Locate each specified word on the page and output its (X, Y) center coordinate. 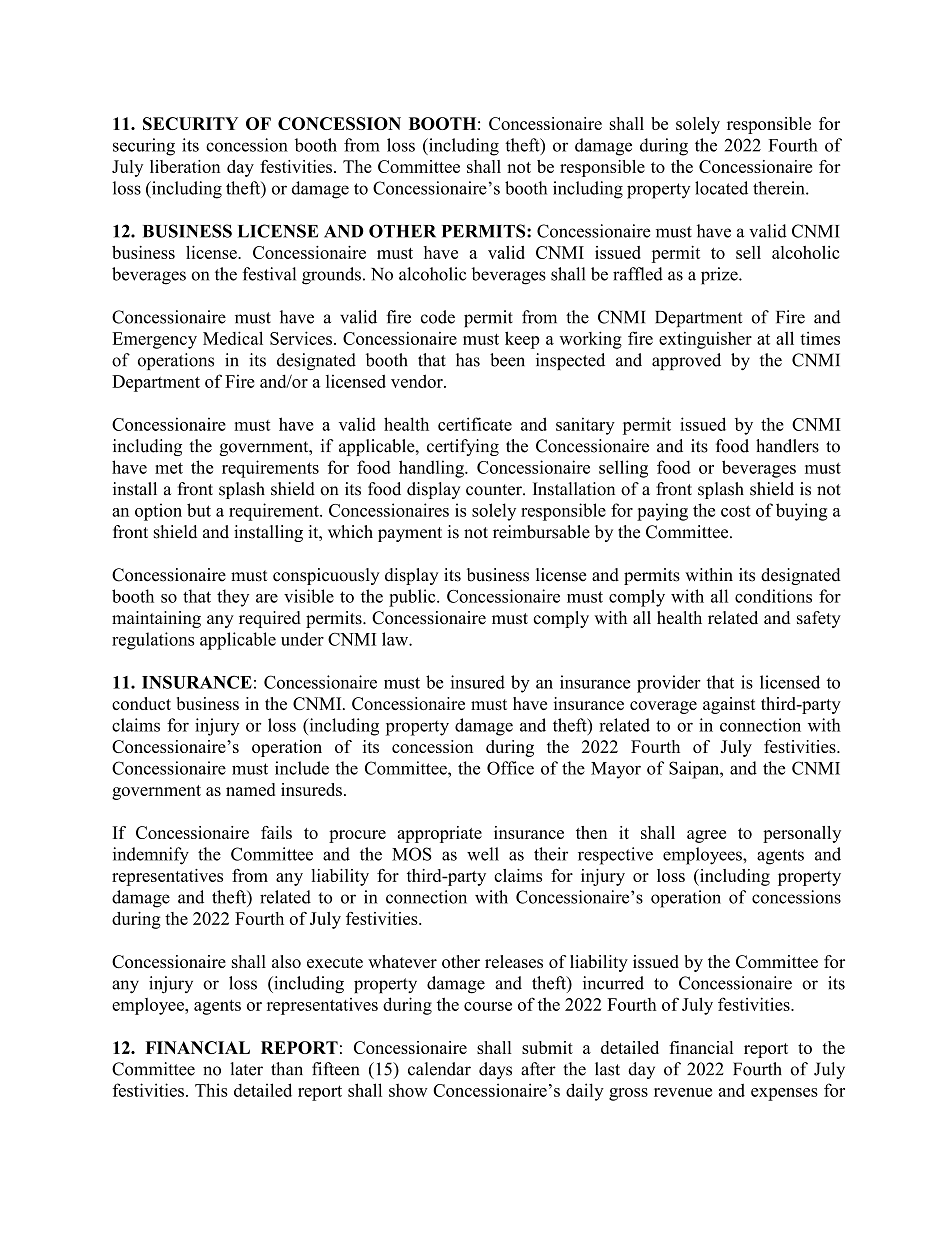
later (246, 1069)
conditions (773, 596)
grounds (331, 276)
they (233, 598)
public (413, 598)
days (495, 1070)
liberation (185, 166)
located (721, 188)
